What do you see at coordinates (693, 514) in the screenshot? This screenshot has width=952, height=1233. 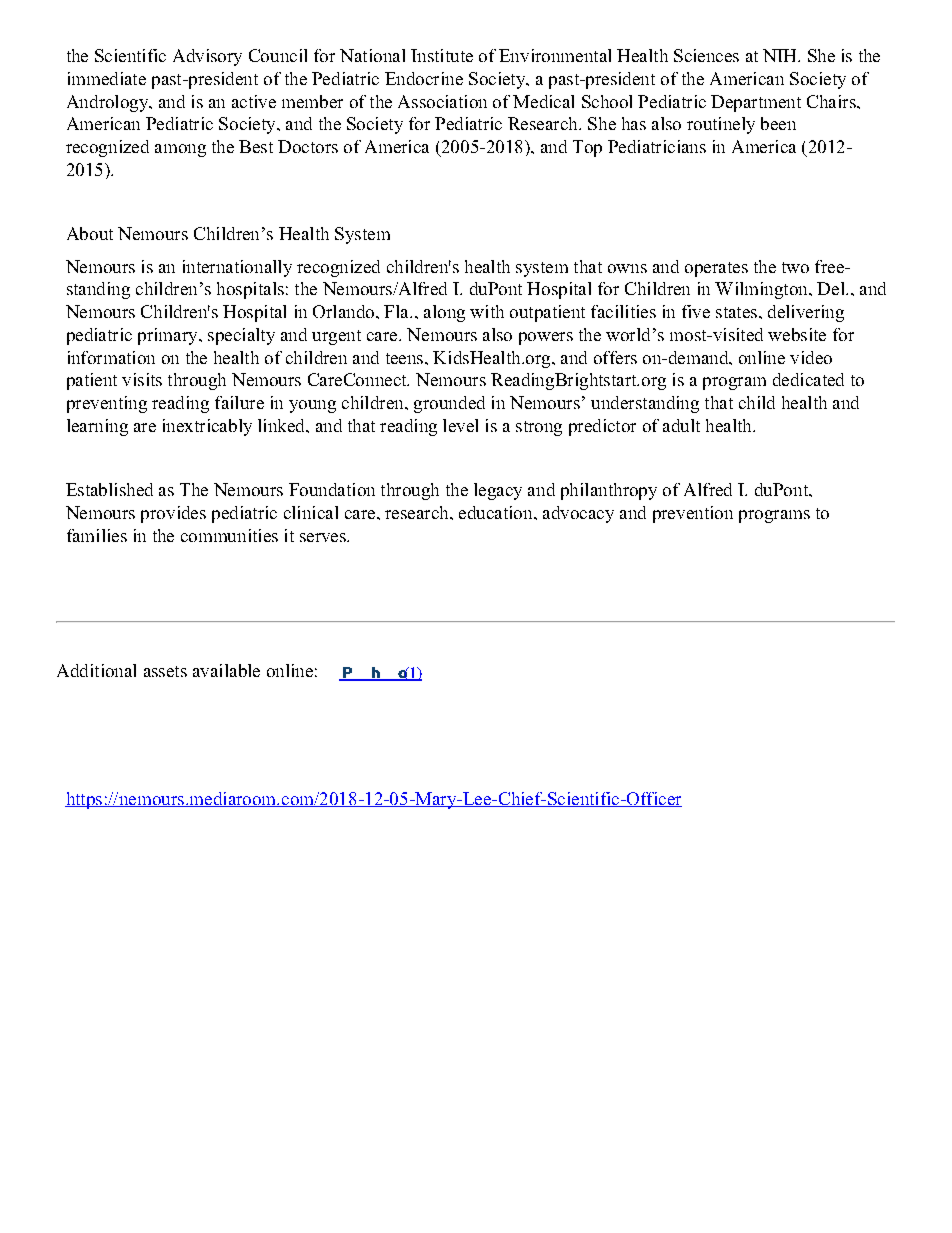 I see `prevention` at bounding box center [693, 514].
